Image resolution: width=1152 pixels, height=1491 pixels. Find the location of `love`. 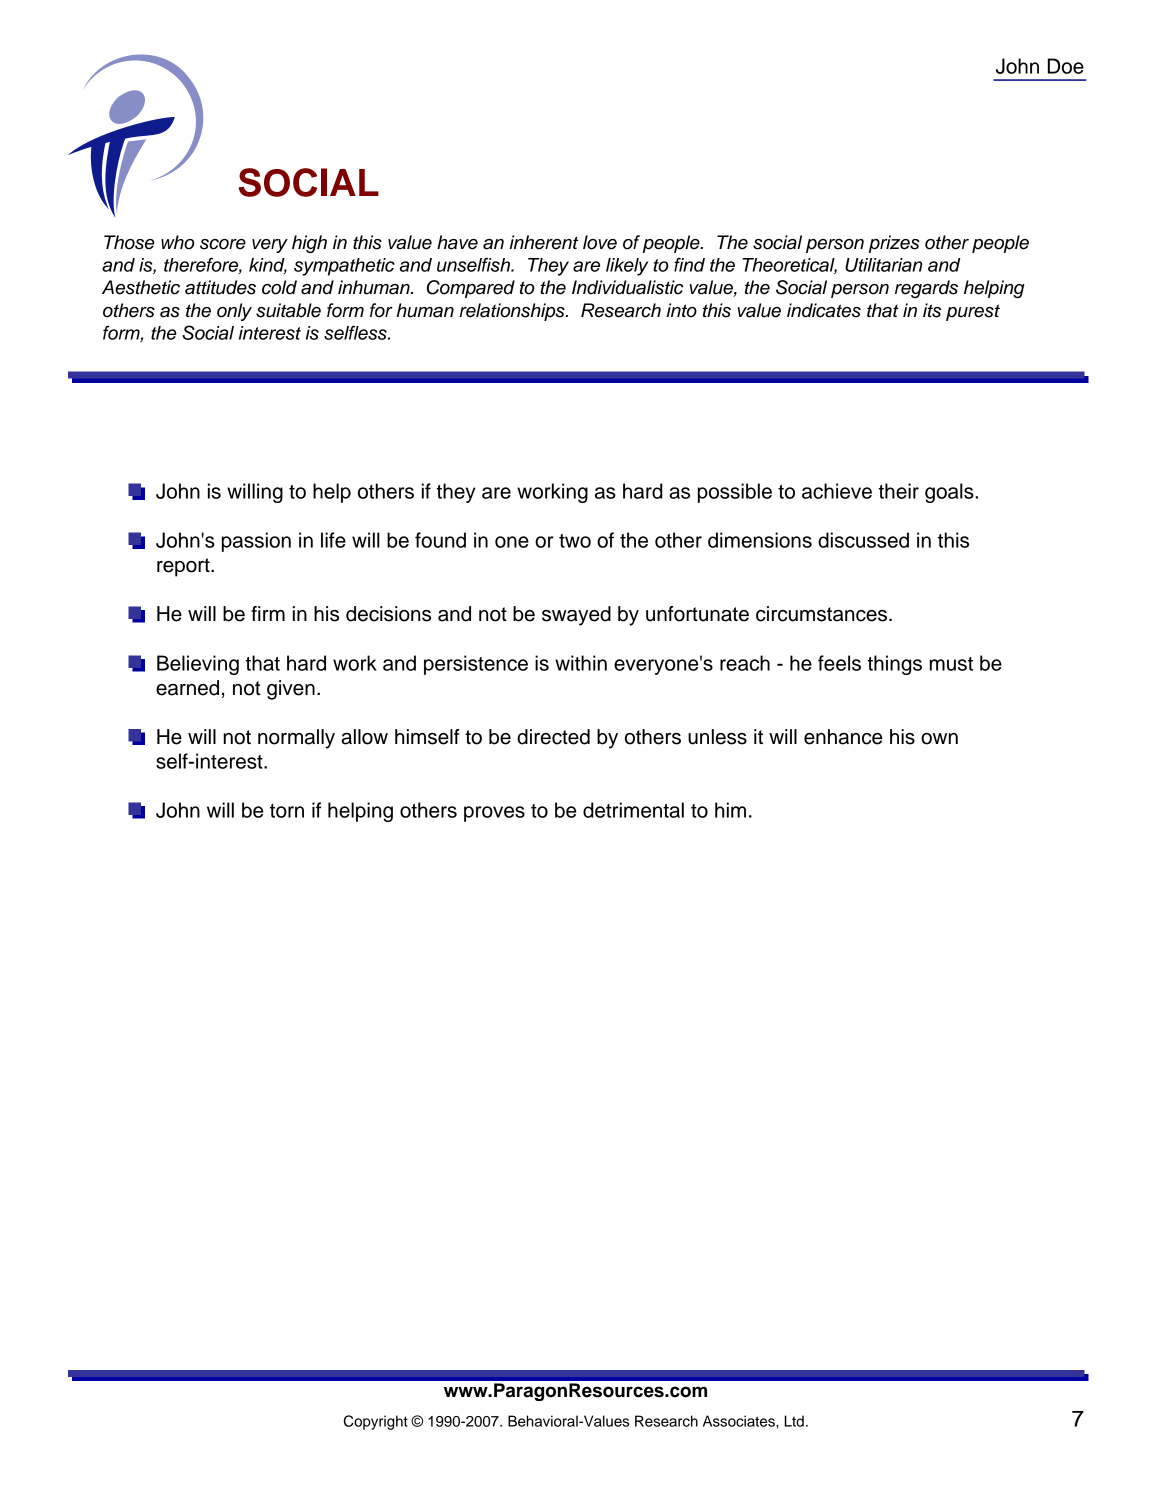

love is located at coordinates (600, 242).
